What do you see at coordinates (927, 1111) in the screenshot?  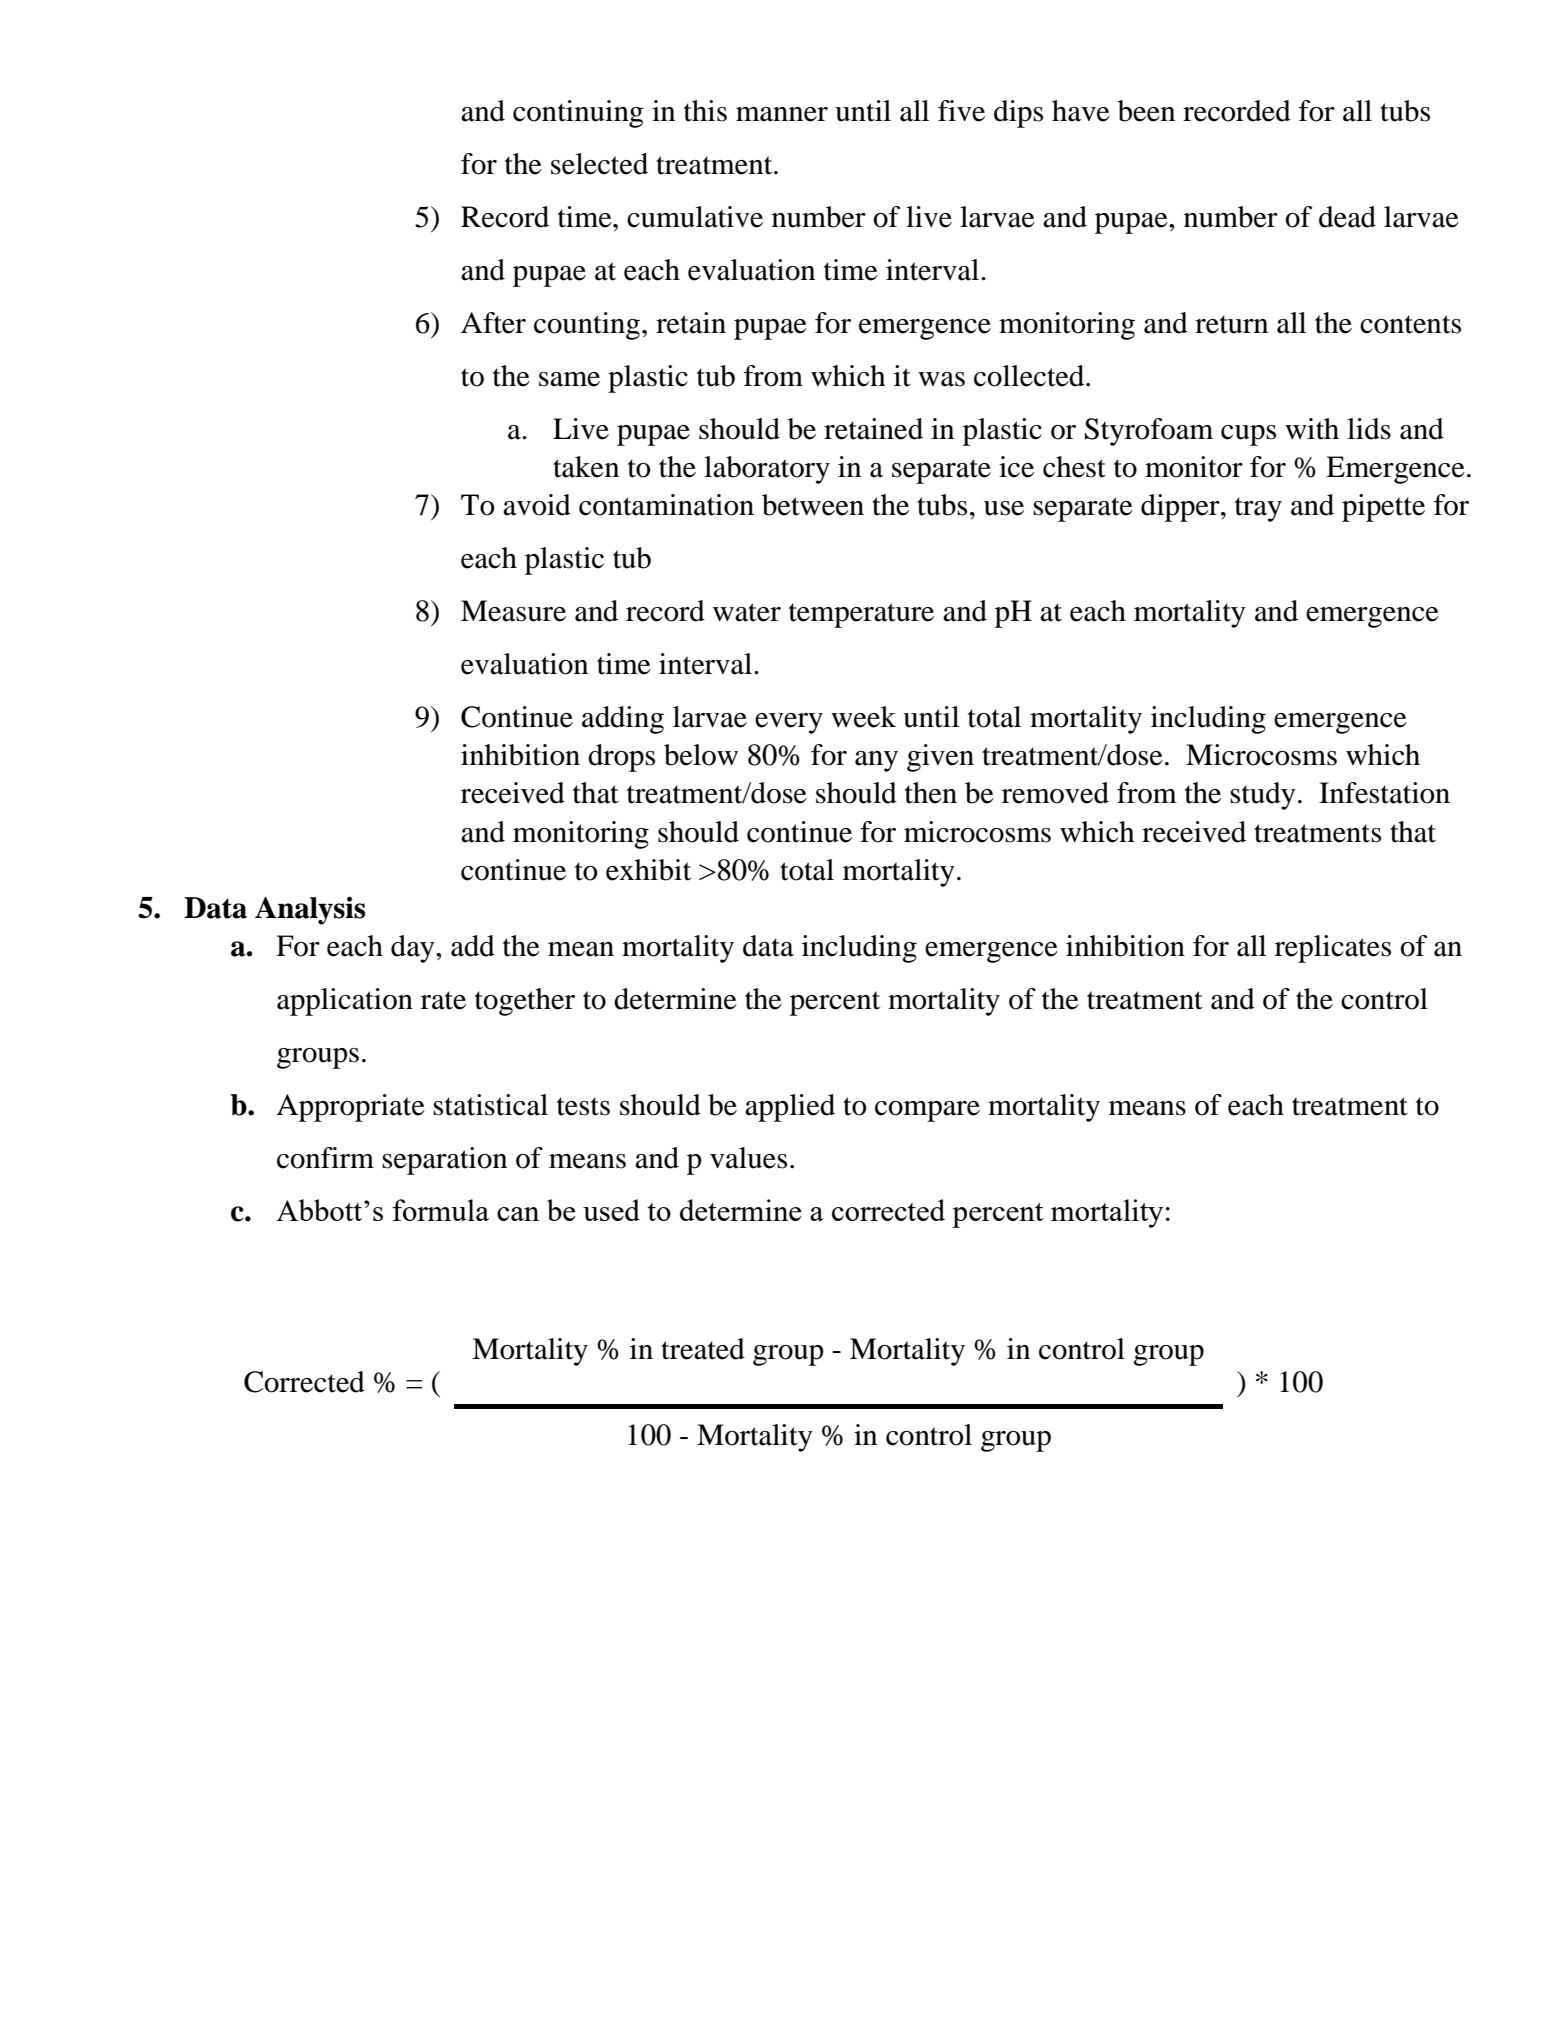 I see `compare` at bounding box center [927, 1111].
